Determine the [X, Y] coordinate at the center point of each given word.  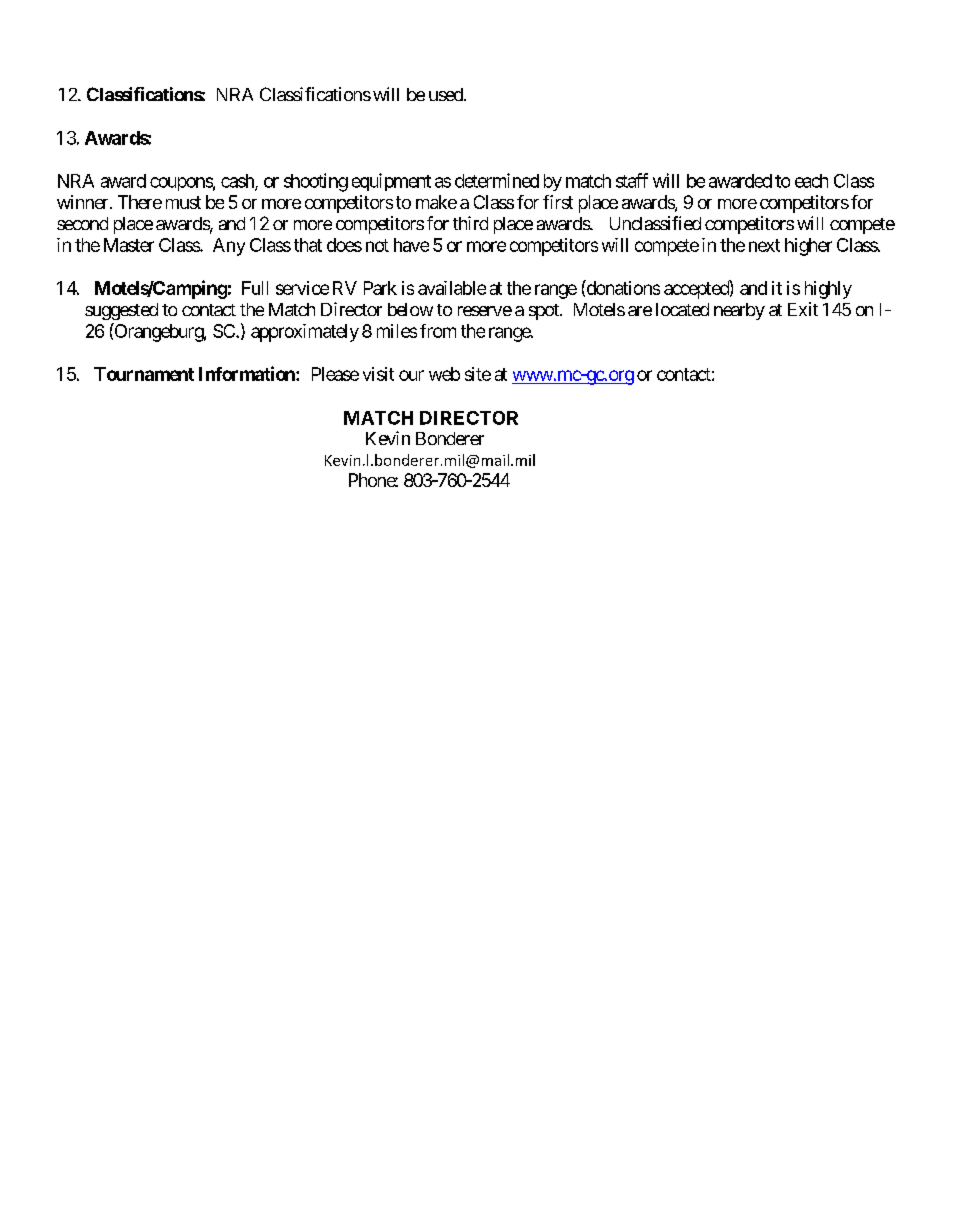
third [470, 223]
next [764, 245]
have [411, 245]
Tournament [144, 374]
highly [828, 290]
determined [497, 180]
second [82, 223]
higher [808, 247]
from [438, 331]
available [452, 288]
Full [255, 288]
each [811, 181]
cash [238, 182]
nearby [739, 311]
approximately [305, 333]
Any [229, 247]
